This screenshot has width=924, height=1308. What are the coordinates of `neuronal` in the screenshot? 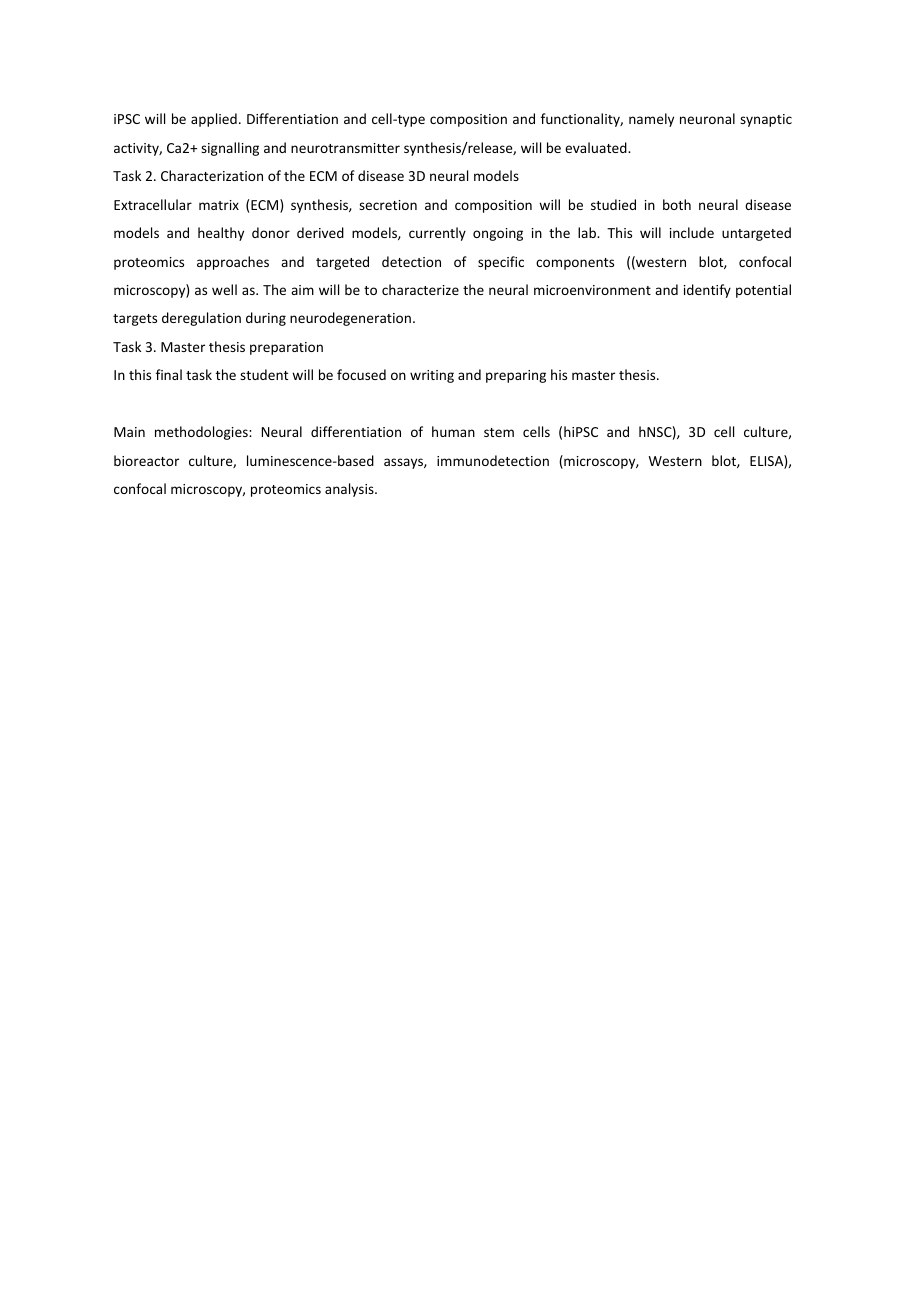 It's located at (707, 118).
